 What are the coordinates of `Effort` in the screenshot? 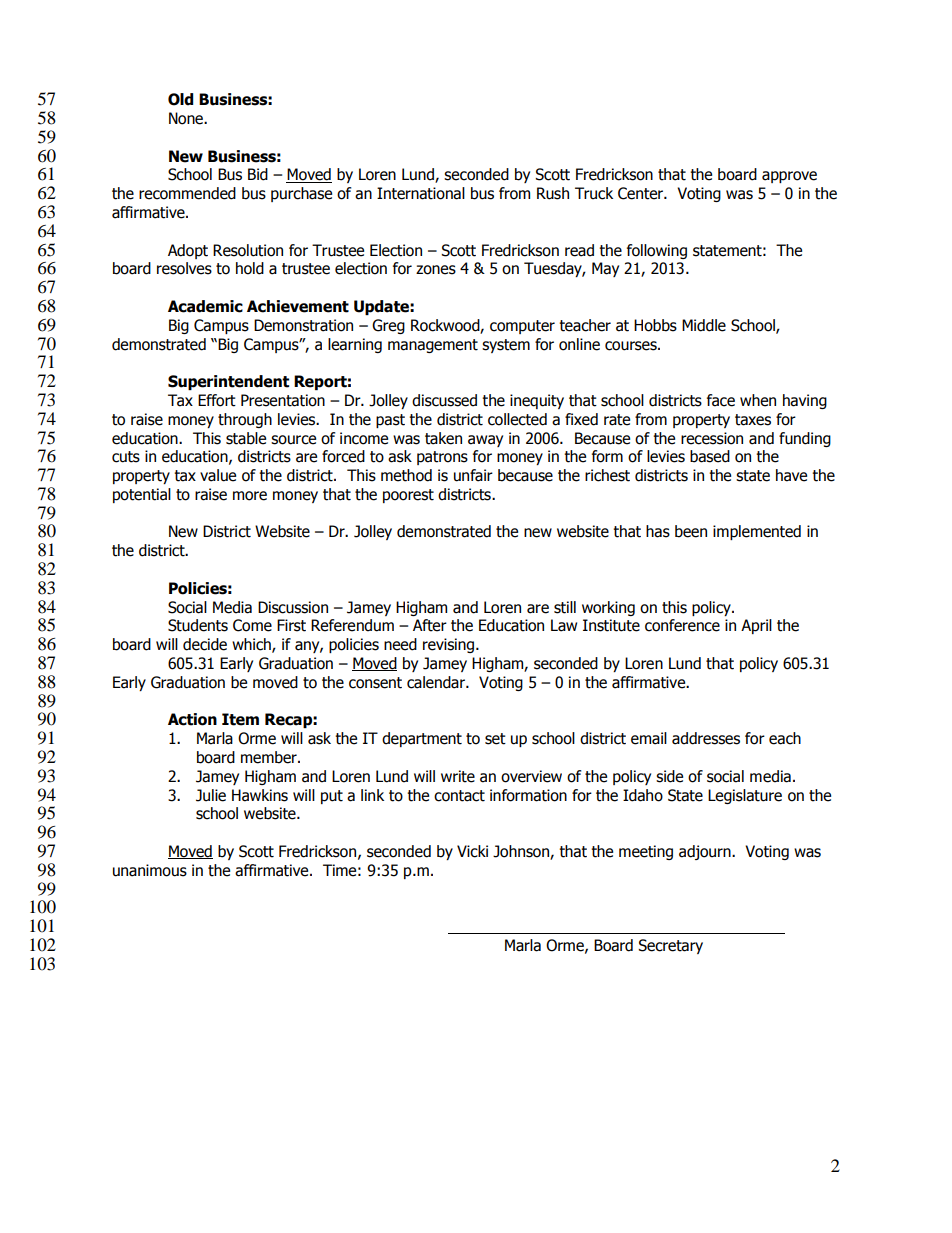 It's located at (217, 400).
